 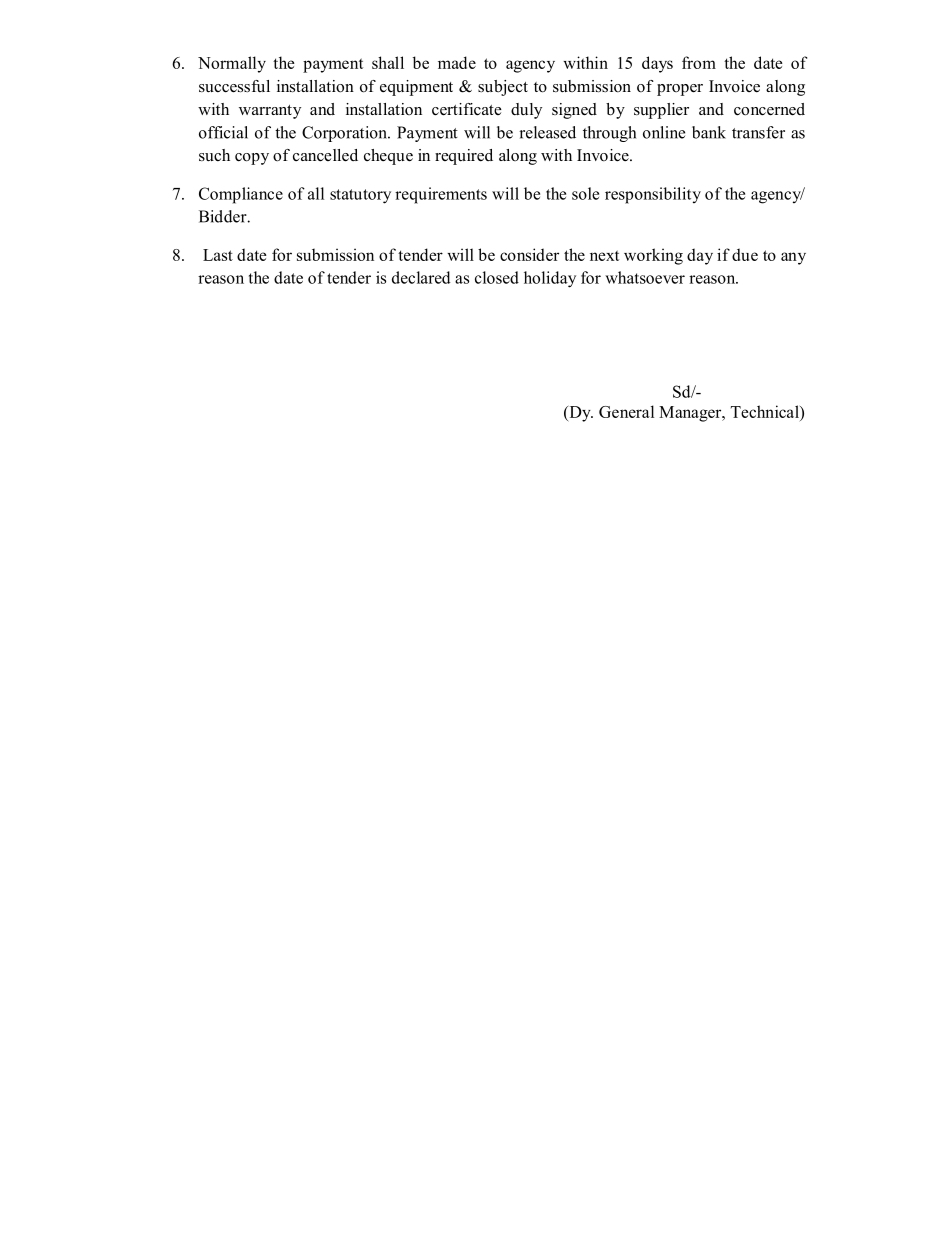 I want to click on subject, so click(x=503, y=88).
